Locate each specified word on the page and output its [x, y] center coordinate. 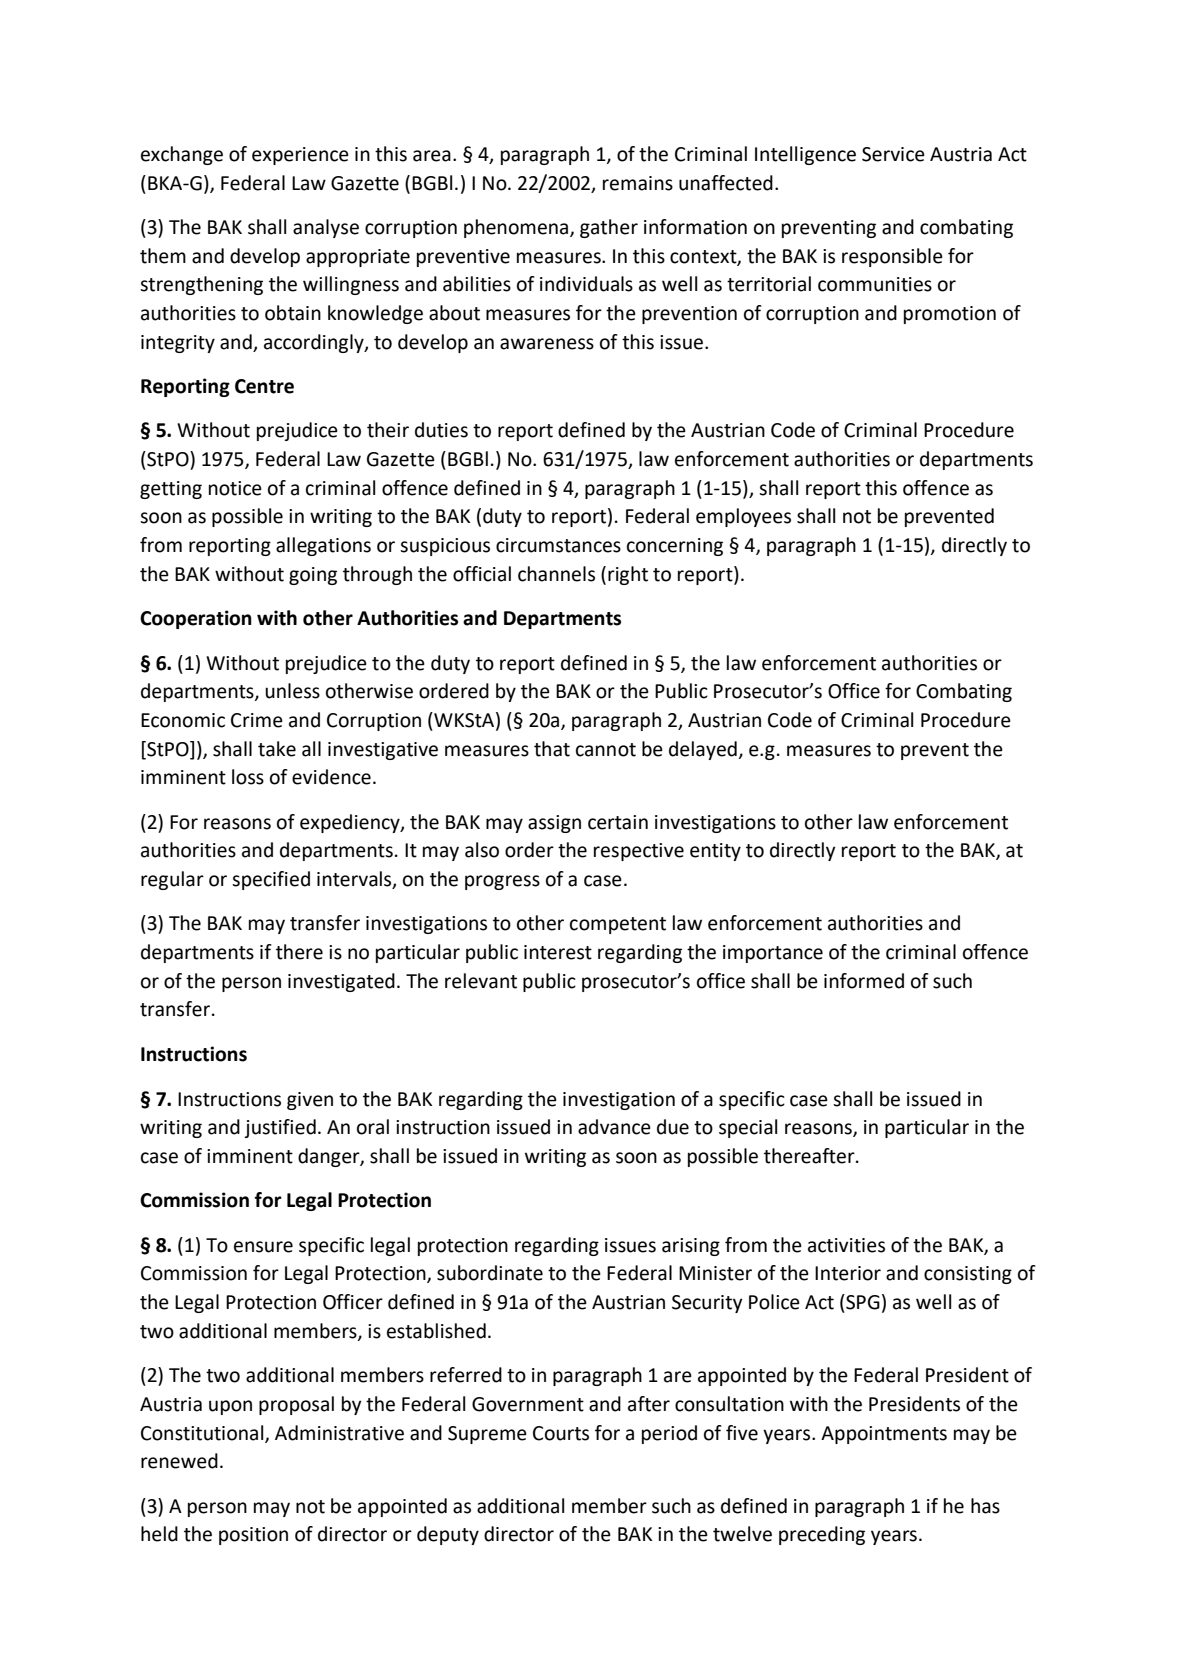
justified [280, 1128]
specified [271, 880]
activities [846, 1245]
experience [300, 156]
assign [554, 824]
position [253, 1536]
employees [743, 517]
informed [864, 981]
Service [893, 154]
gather [609, 228]
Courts [561, 1433]
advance [614, 1127]
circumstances [558, 545]
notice [235, 488]
